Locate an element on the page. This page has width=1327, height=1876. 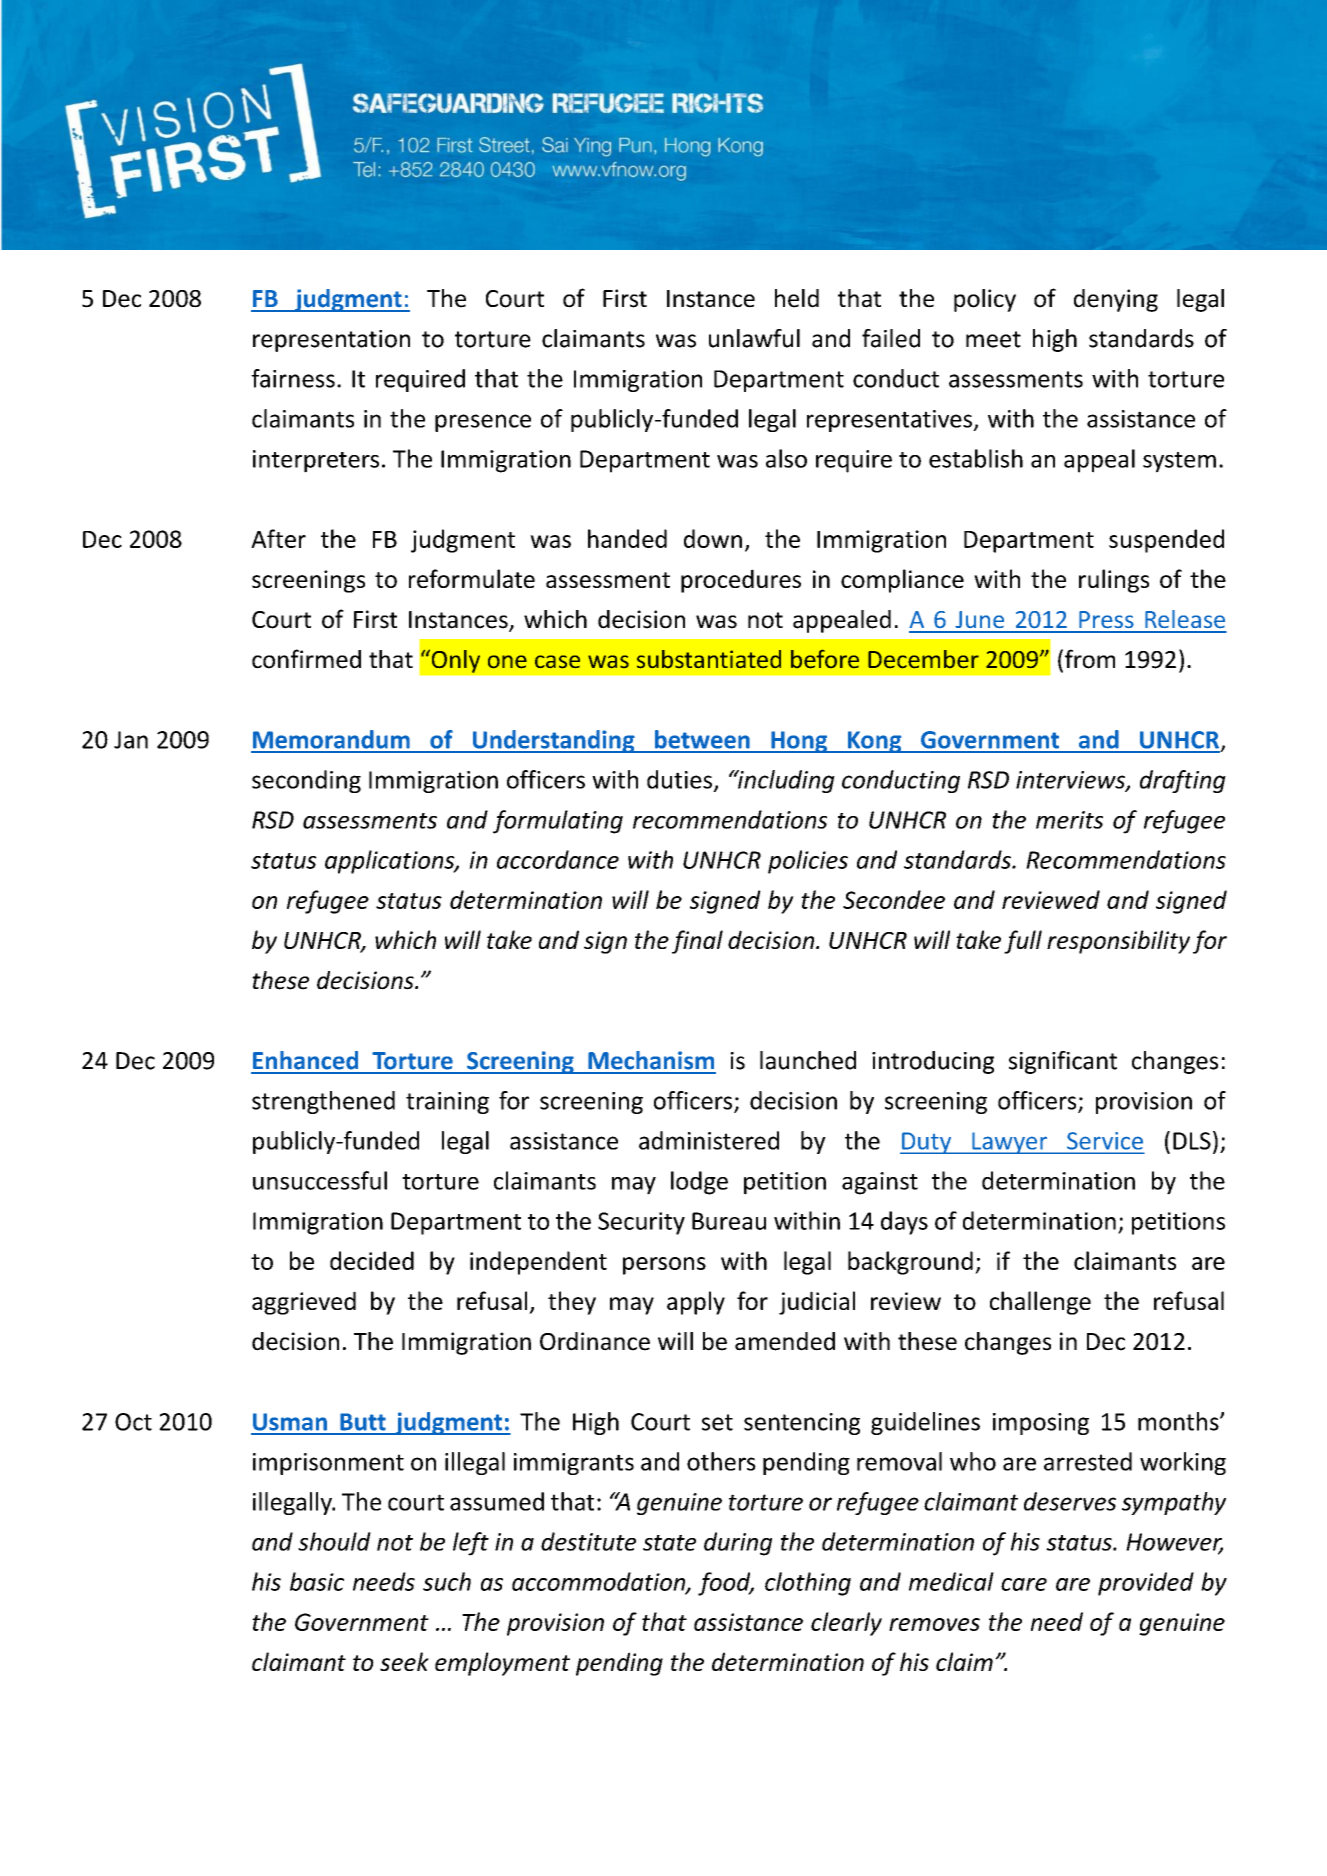
meet is located at coordinates (993, 339).
